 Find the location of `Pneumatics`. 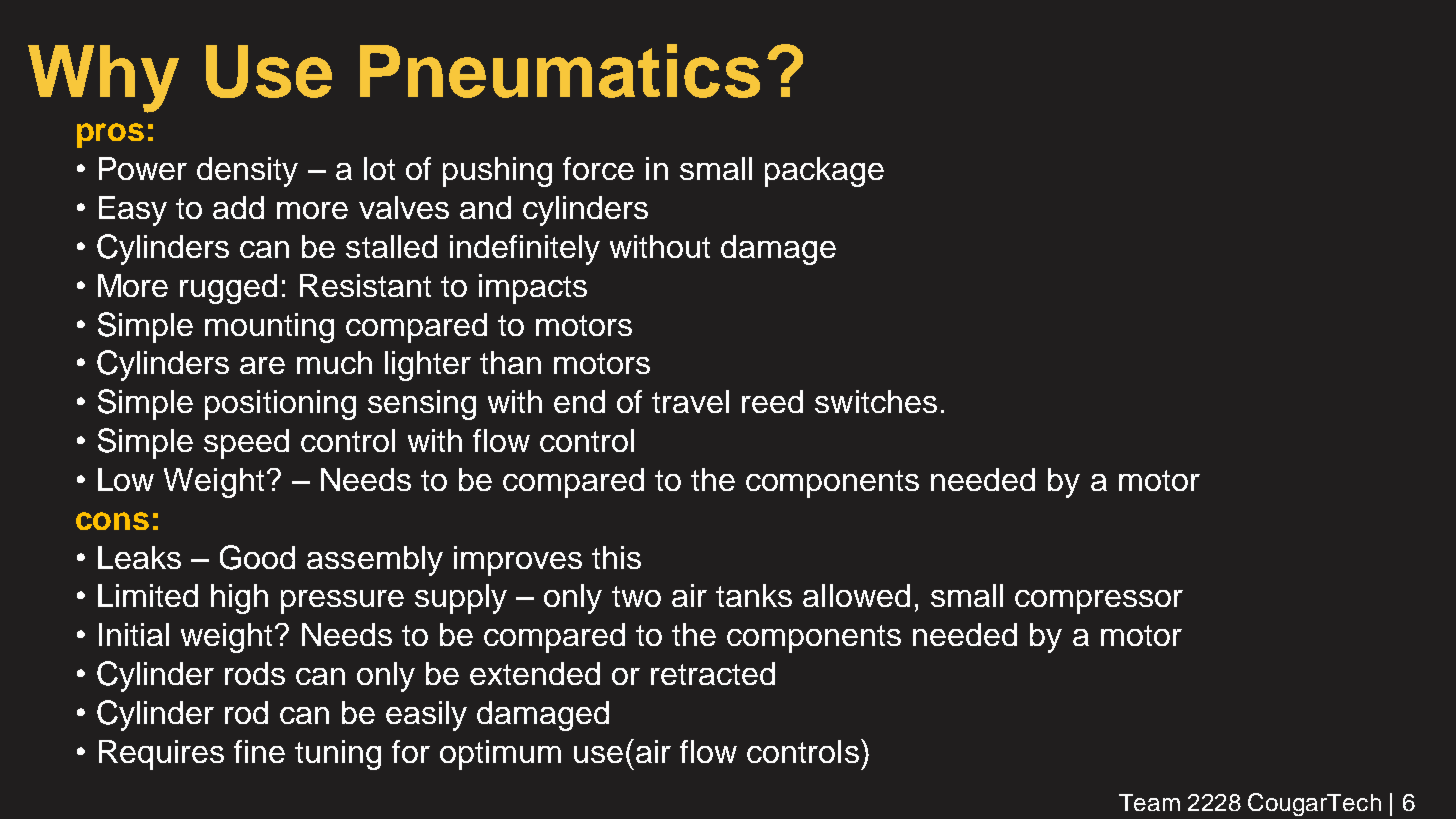

Pneumatics is located at coordinates (560, 71).
